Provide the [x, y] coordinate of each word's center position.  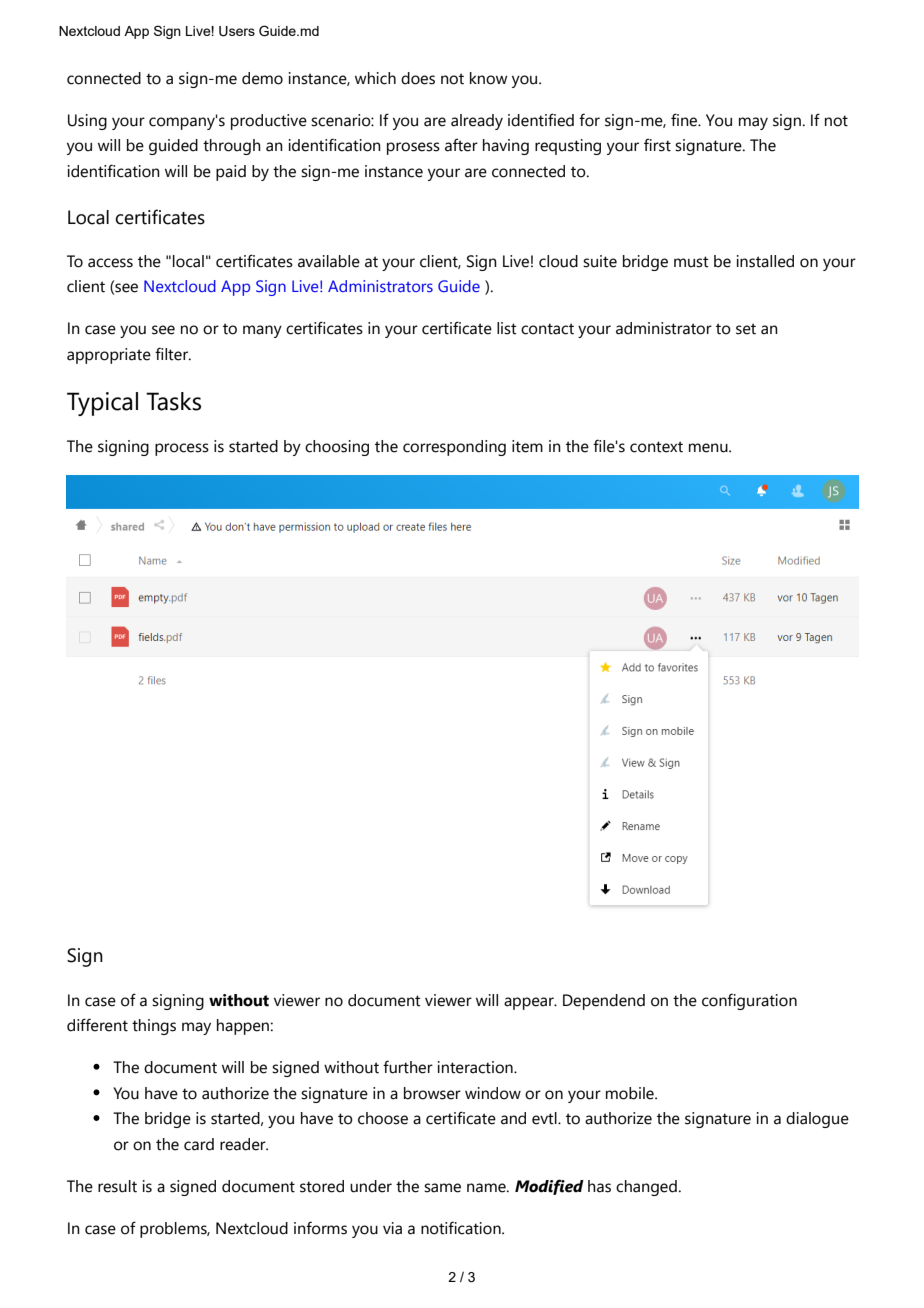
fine [685, 120]
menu [709, 448]
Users [237, 31]
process [182, 449]
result [117, 1186]
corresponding [454, 448]
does [418, 78]
